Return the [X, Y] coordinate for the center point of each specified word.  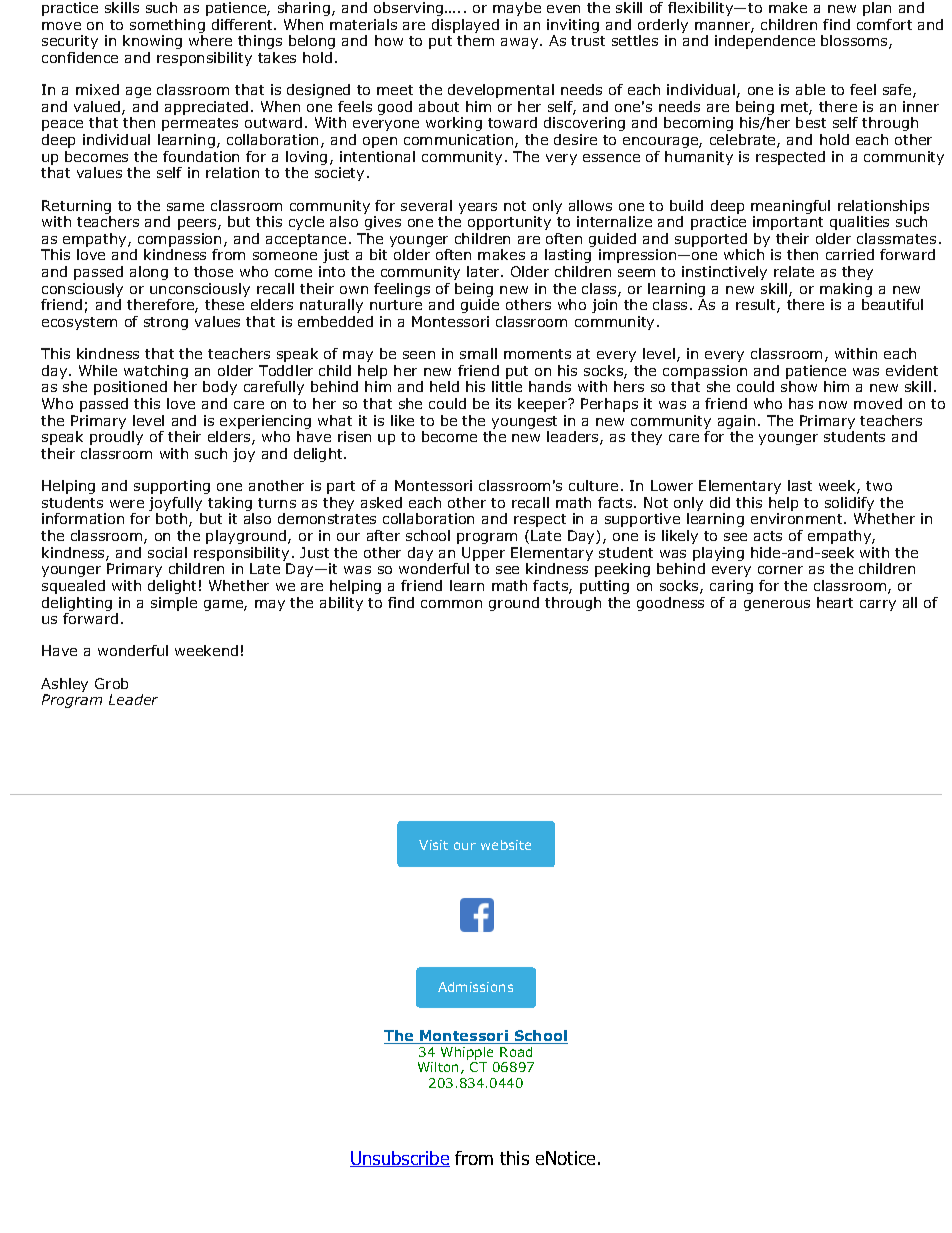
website [506, 845]
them [475, 40]
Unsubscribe [400, 1159]
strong [166, 323]
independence [765, 42]
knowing [152, 42]
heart [835, 602]
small [478, 353]
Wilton [438, 1067]
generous [777, 605]
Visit [433, 845]
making [846, 291]
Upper [483, 555]
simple [174, 604]
